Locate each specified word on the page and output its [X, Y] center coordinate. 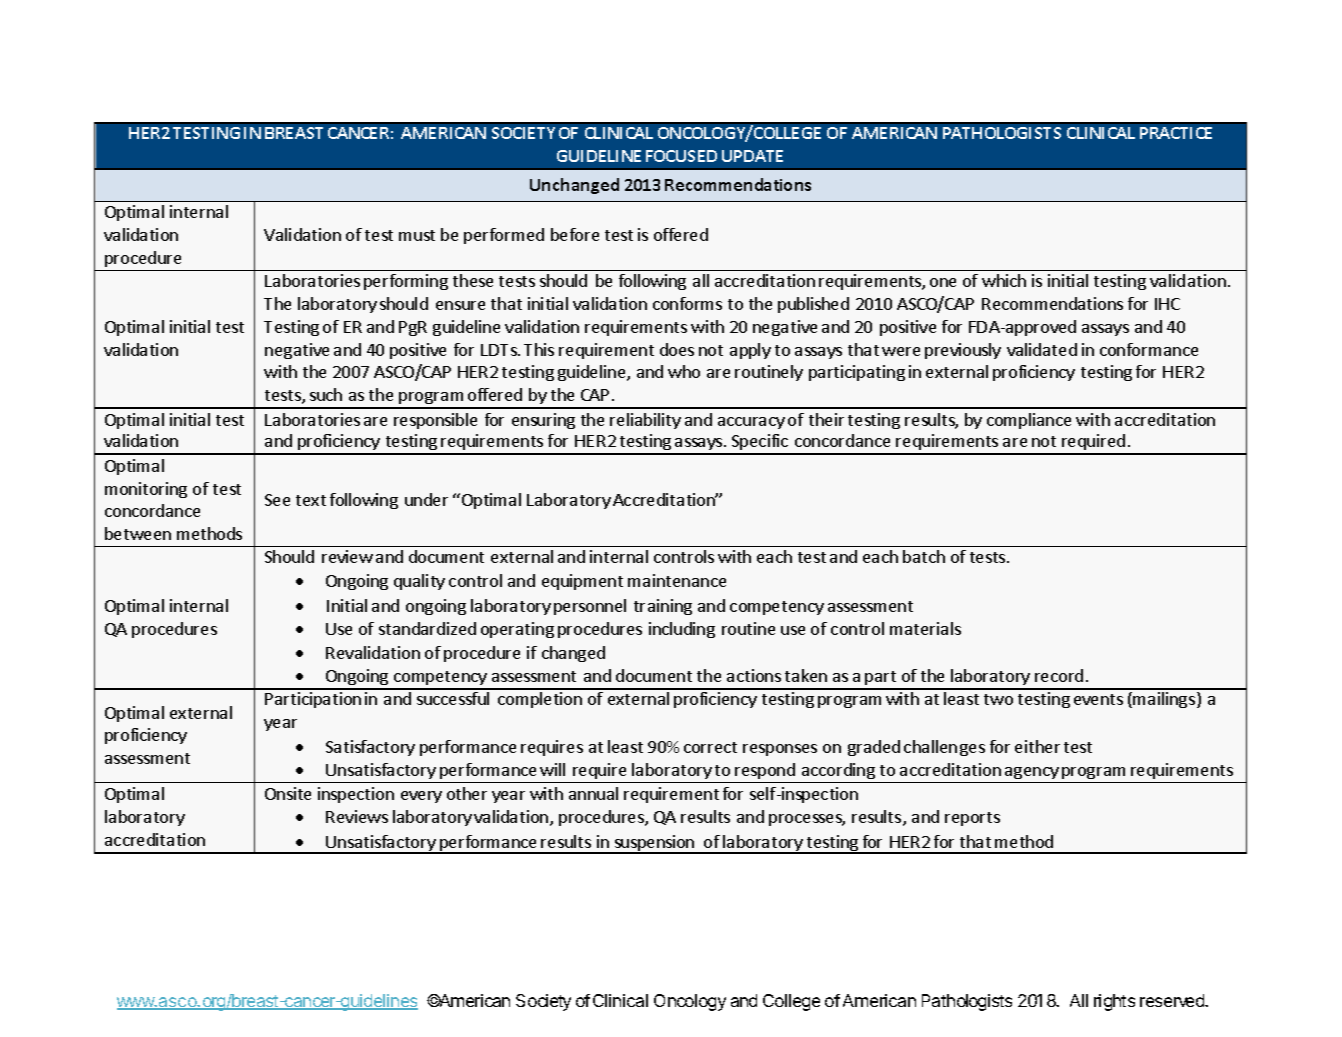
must [417, 235]
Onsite [288, 793]
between [138, 533]
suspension [654, 844]
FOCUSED [681, 156]
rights [1114, 1002]
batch [924, 556]
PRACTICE [1176, 133]
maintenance [677, 580]
